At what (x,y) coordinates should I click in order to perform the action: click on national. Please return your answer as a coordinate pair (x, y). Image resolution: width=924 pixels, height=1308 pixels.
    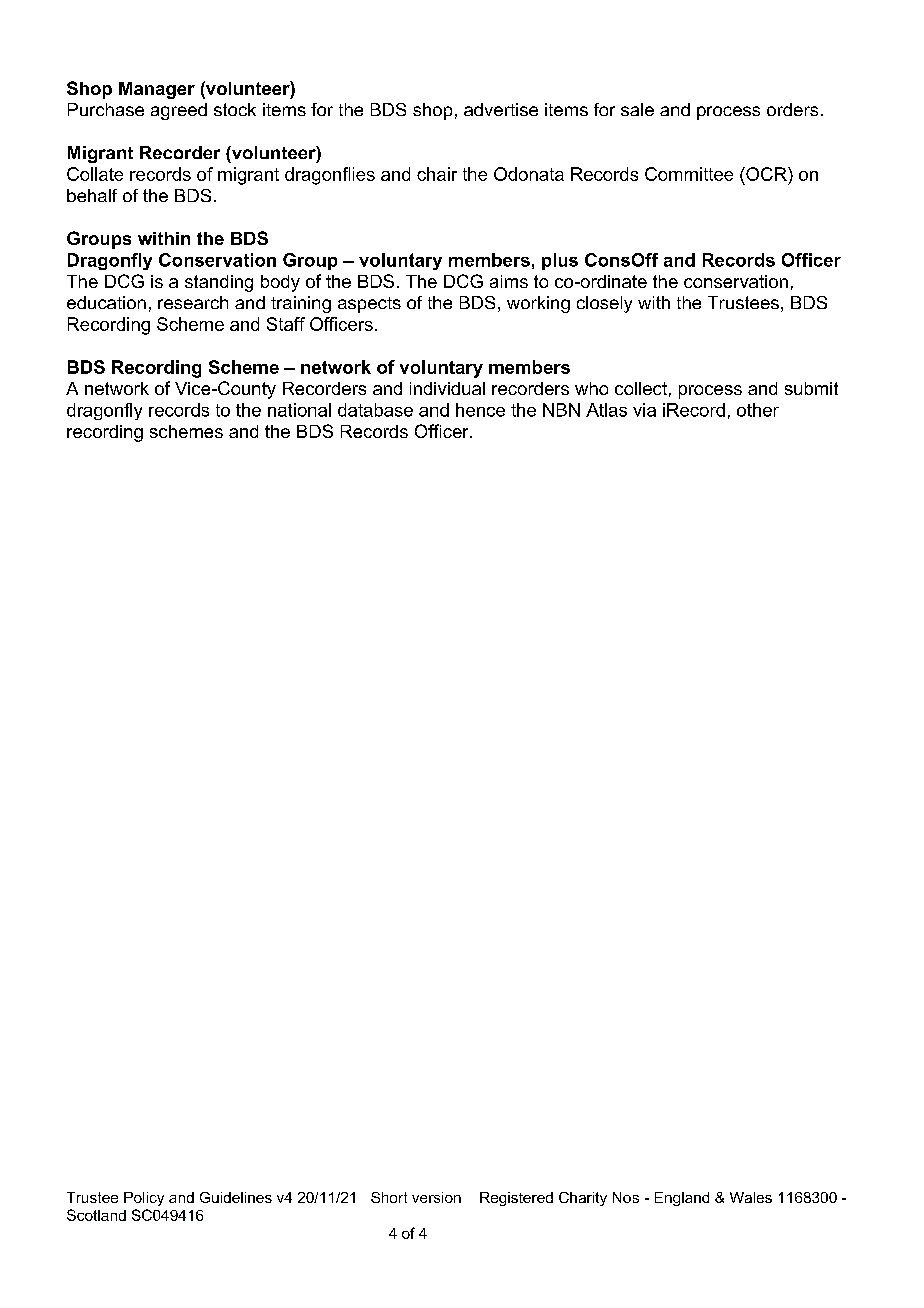
    Looking at the image, I should click on (299, 410).
